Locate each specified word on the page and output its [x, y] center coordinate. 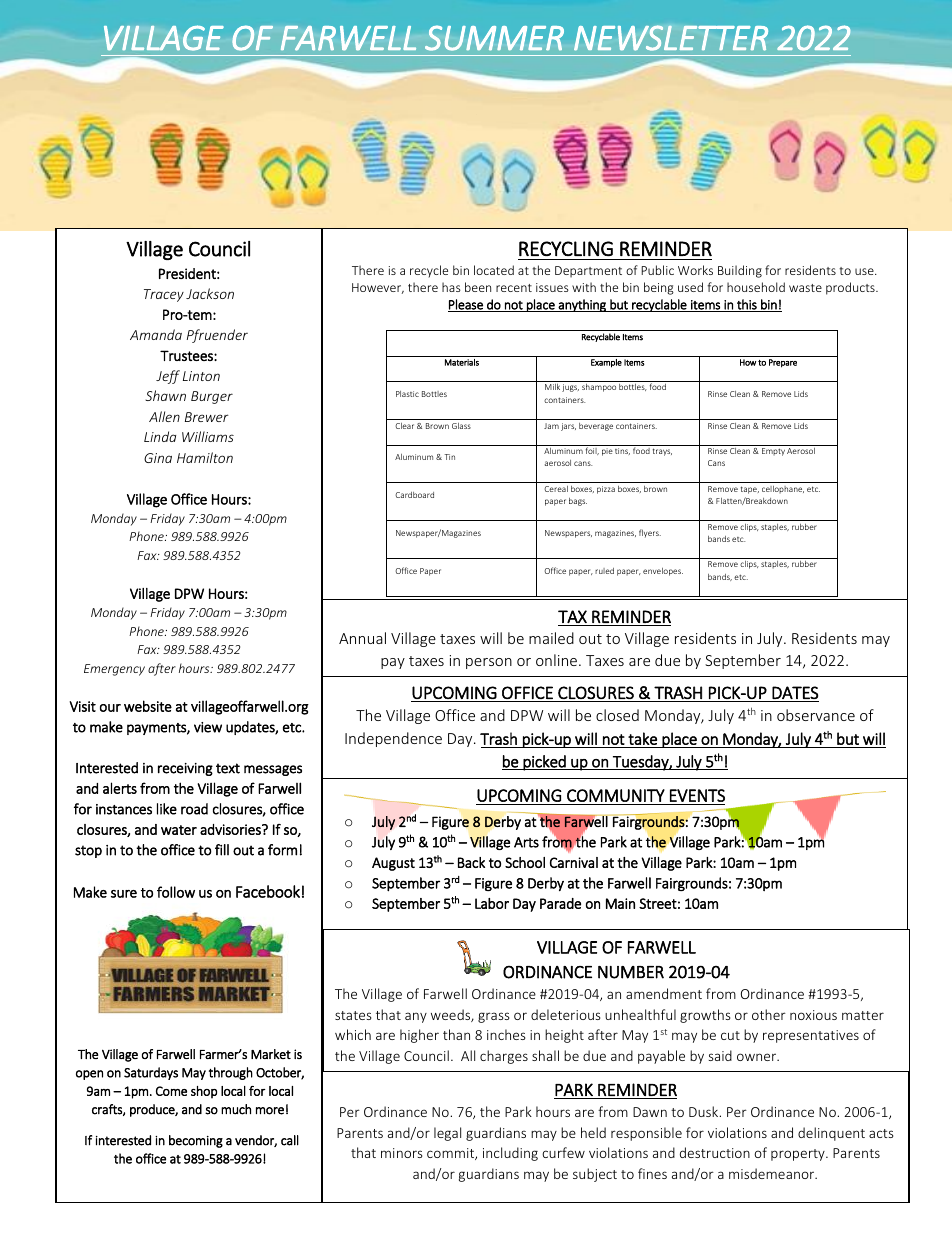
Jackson [210, 293]
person [489, 663]
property [799, 1155]
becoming [196, 1141]
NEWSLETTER [671, 38]
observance [816, 715]
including [510, 1154]
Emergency [114, 670]
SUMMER [494, 38]
